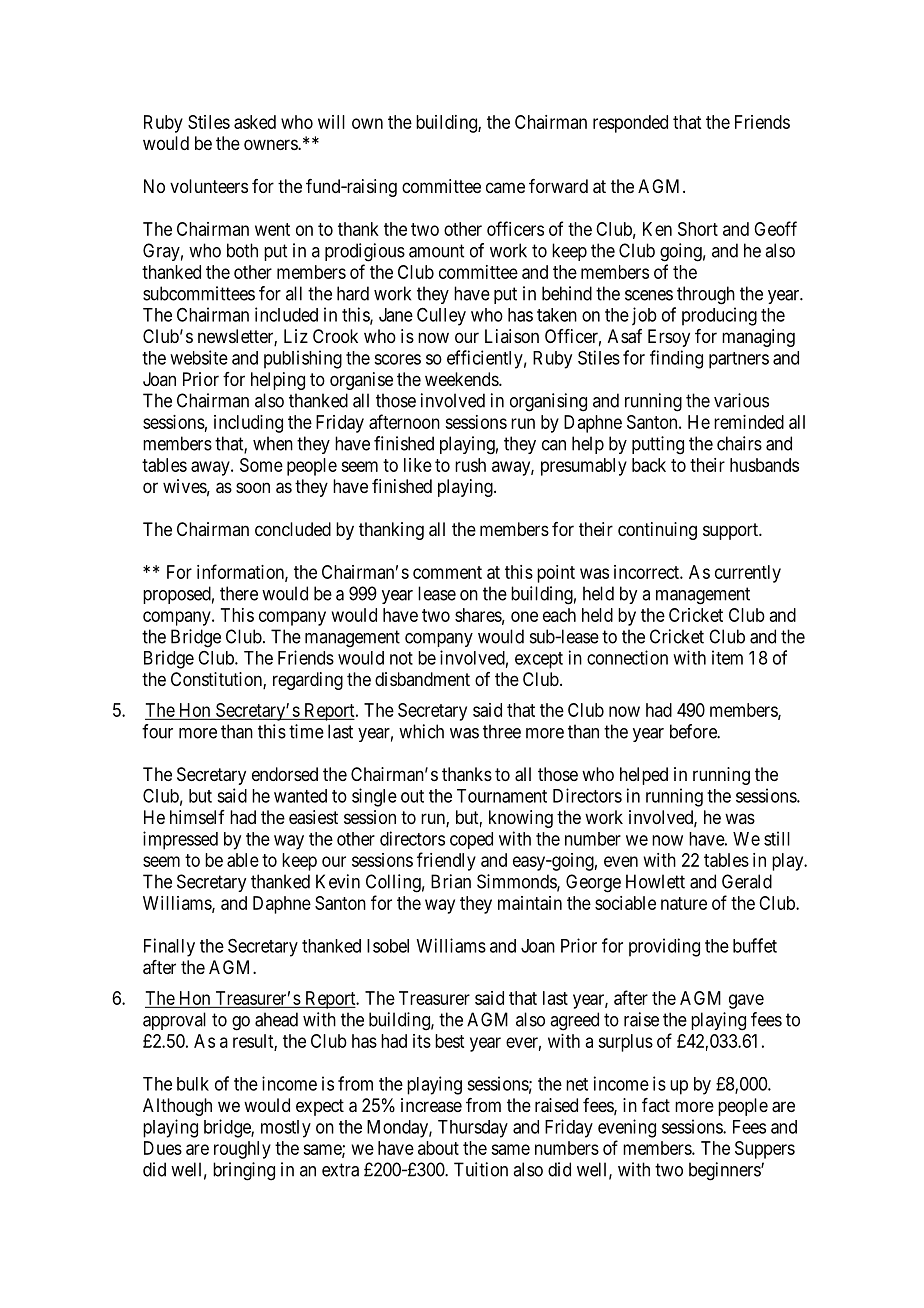  What do you see at coordinates (239, 593) in the page?
I see `there` at bounding box center [239, 593].
